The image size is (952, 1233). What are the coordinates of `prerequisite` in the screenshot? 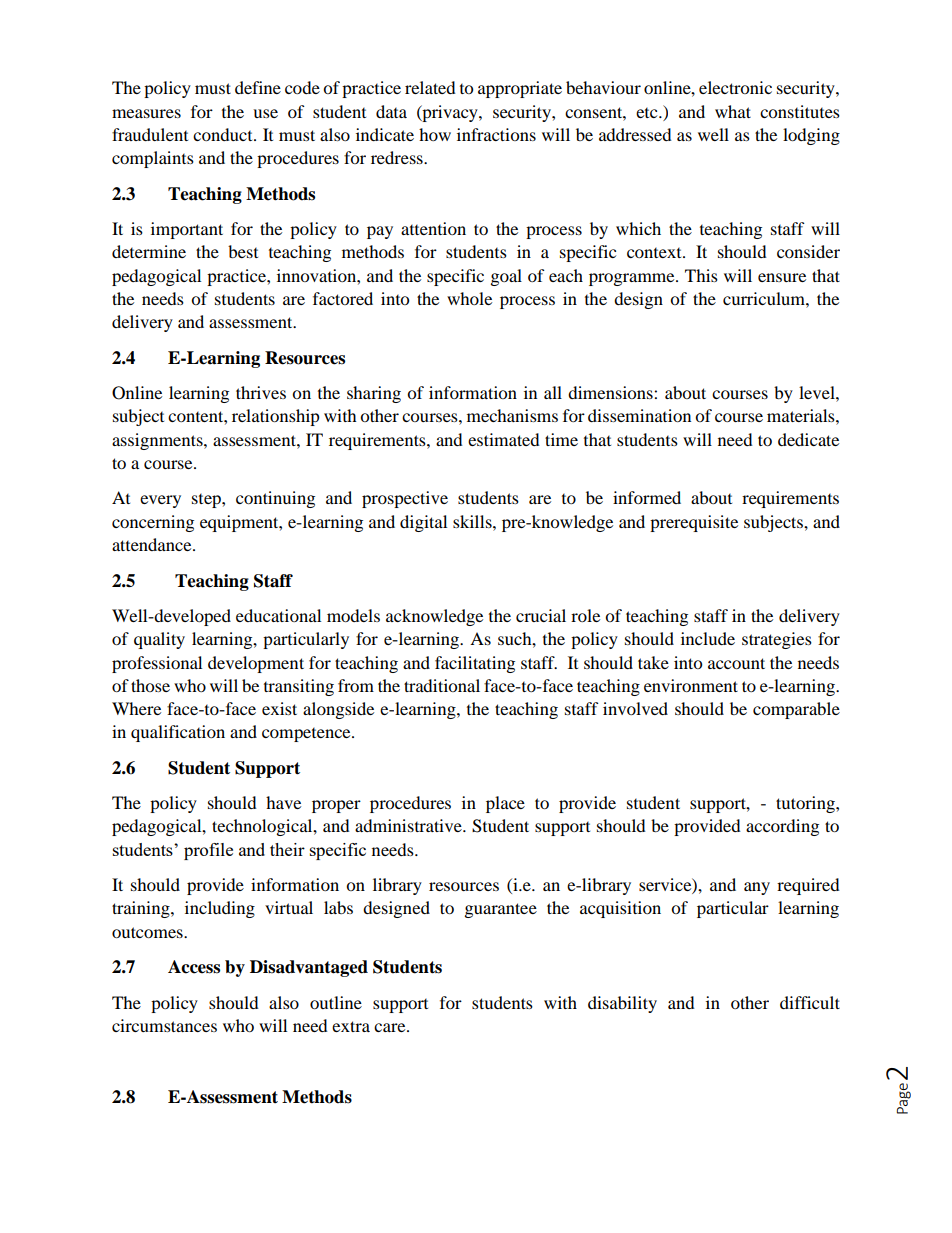 It's located at (694, 523).
